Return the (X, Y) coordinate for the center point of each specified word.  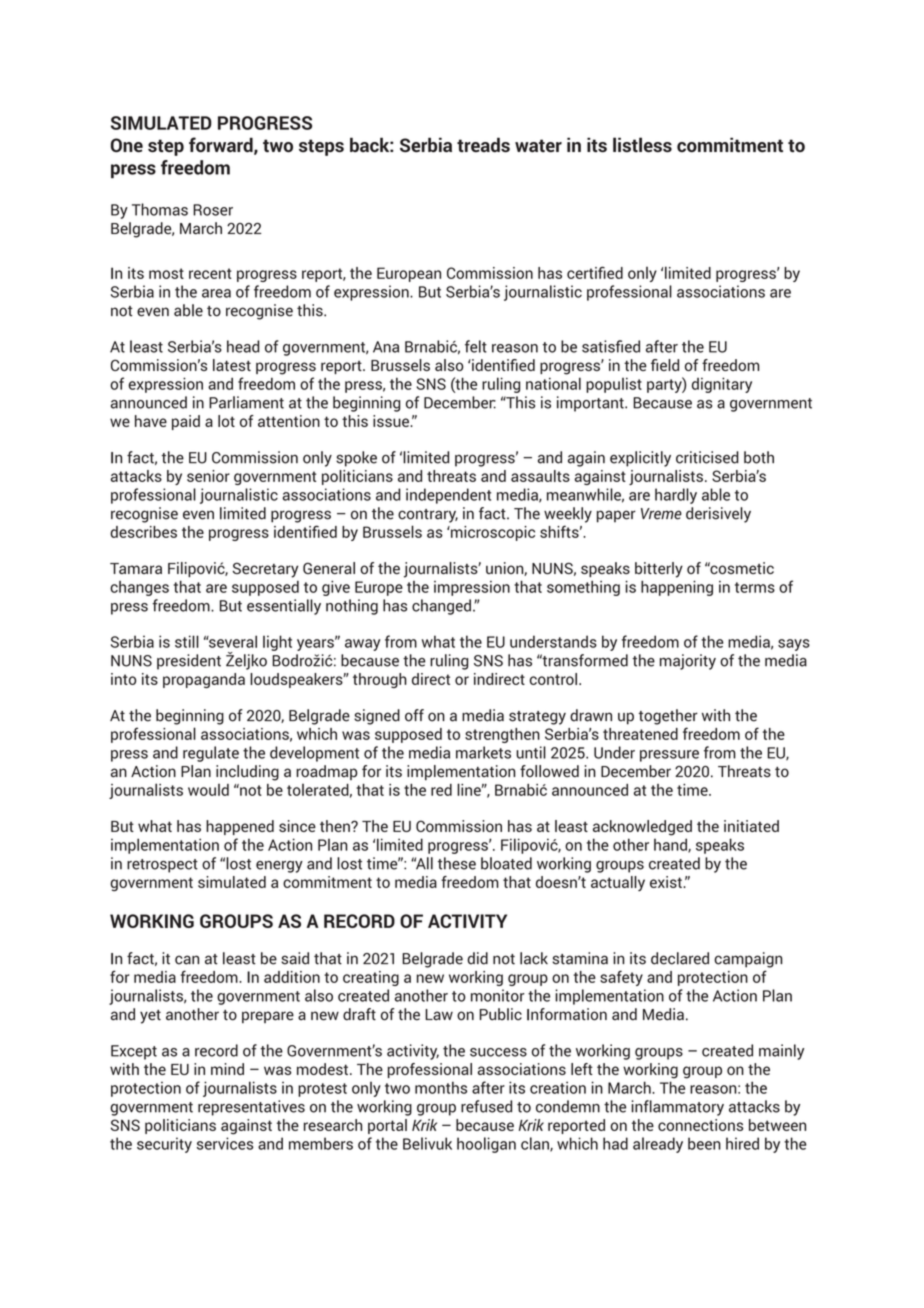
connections (700, 1125)
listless (642, 144)
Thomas (160, 209)
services (225, 1143)
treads (483, 145)
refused (486, 1106)
